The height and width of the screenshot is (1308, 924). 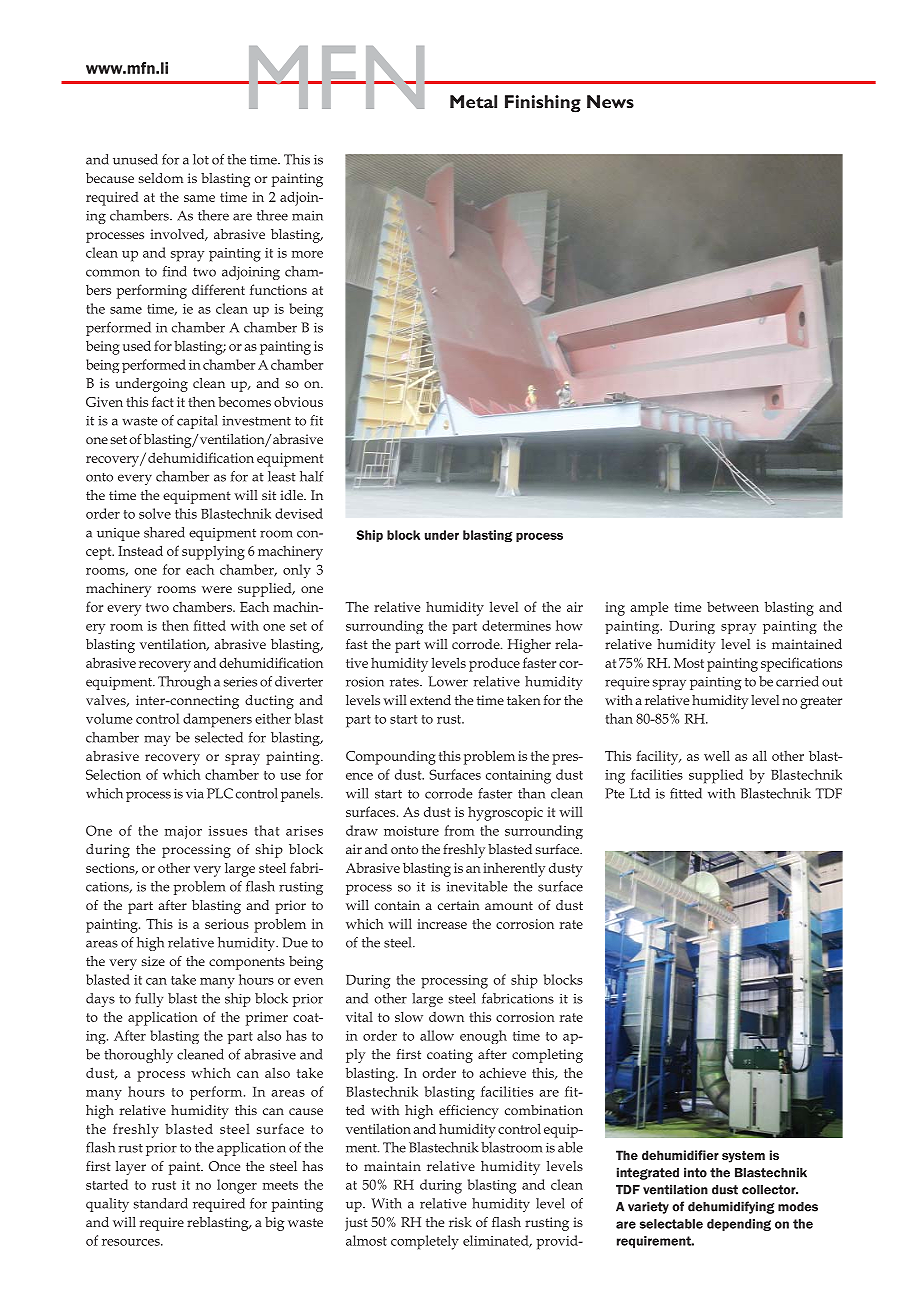 What do you see at coordinates (733, 607) in the screenshot?
I see `between` at bounding box center [733, 607].
